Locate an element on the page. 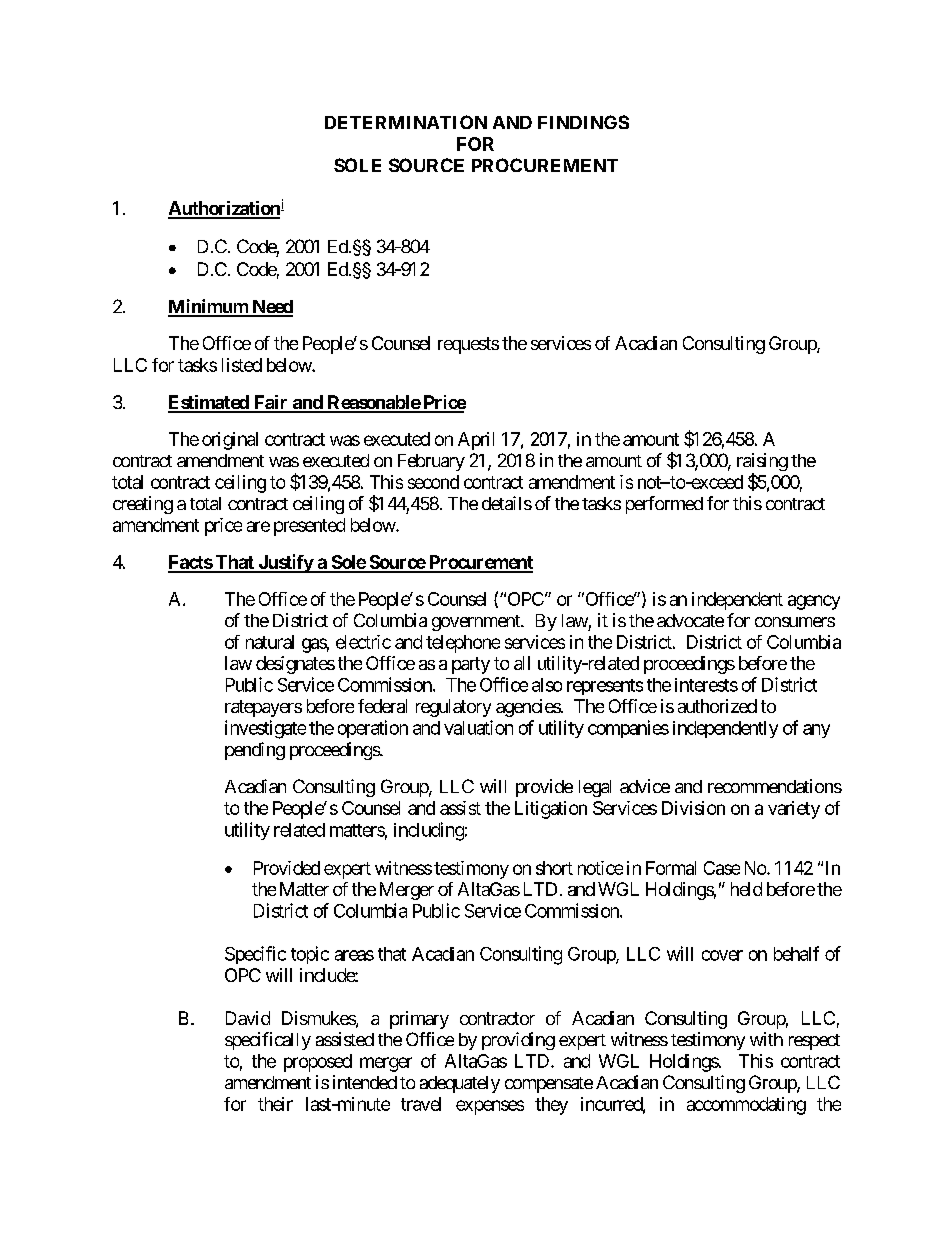 The image size is (952, 1233). April is located at coordinates (476, 441).
